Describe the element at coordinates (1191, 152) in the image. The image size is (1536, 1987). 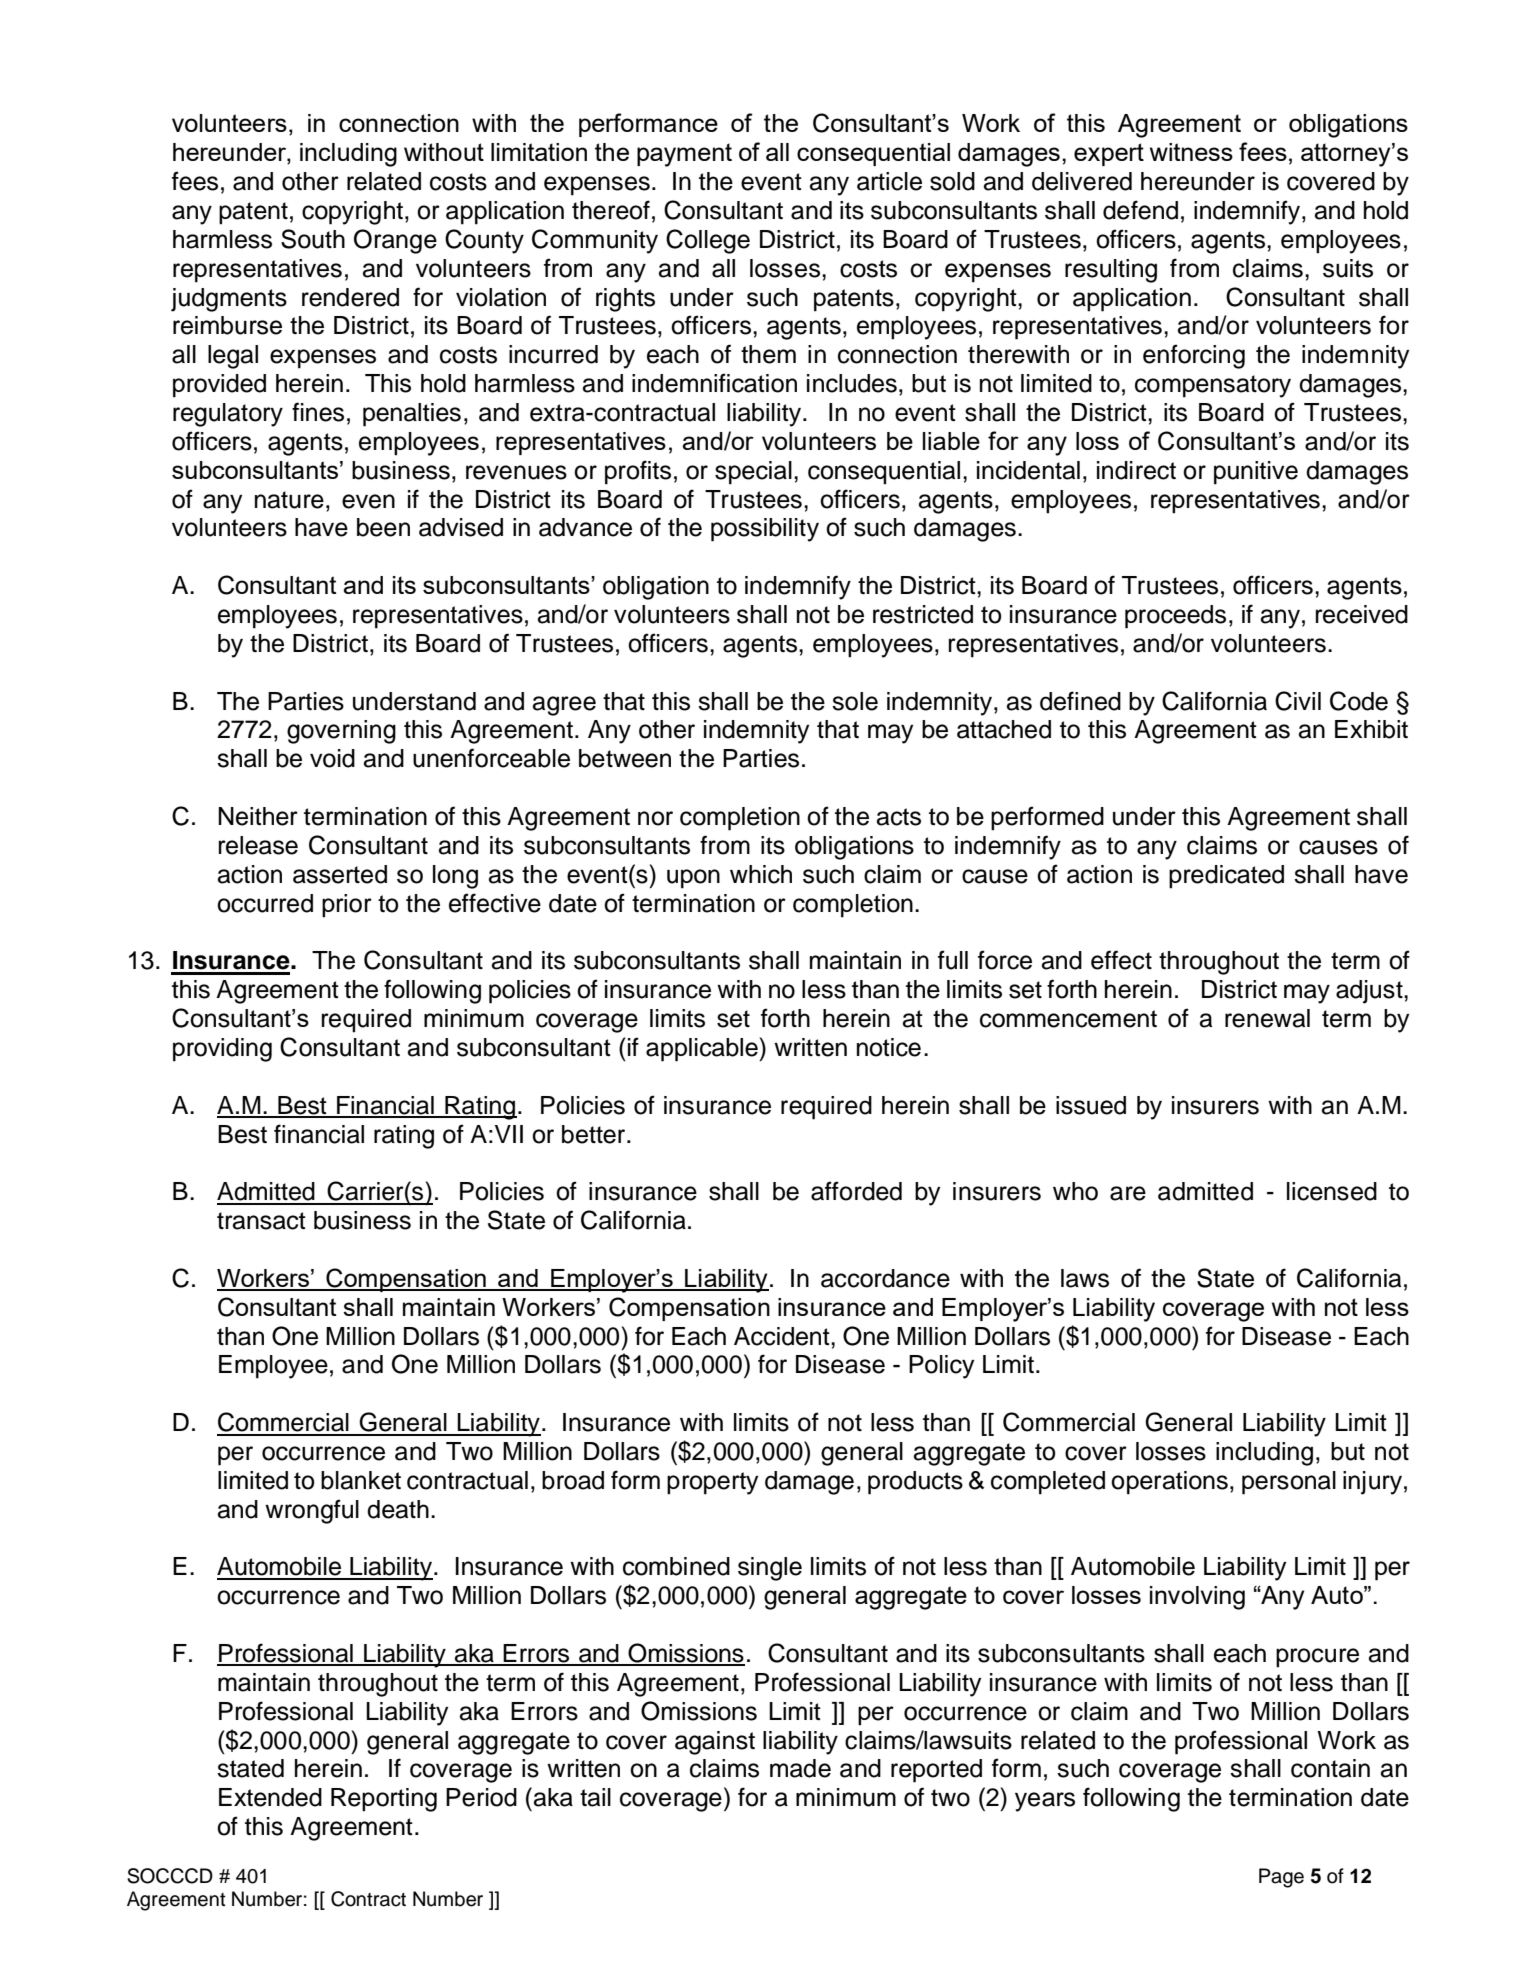
I see `witness` at that location.
